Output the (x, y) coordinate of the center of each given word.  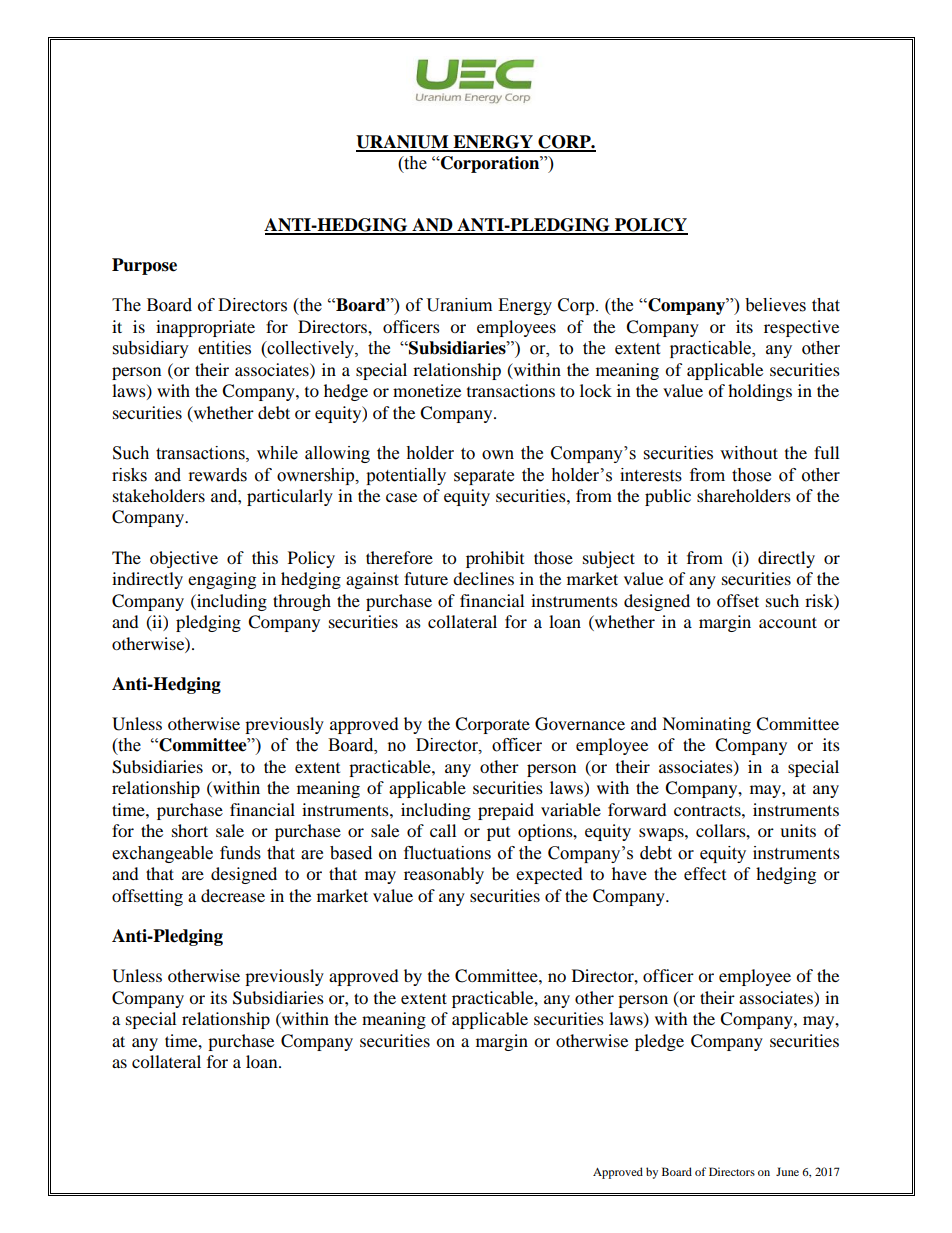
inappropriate (205, 328)
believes (775, 305)
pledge (659, 1042)
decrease (233, 895)
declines (483, 578)
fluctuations (447, 853)
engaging (222, 580)
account (788, 622)
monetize (427, 390)
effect (705, 873)
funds (240, 853)
